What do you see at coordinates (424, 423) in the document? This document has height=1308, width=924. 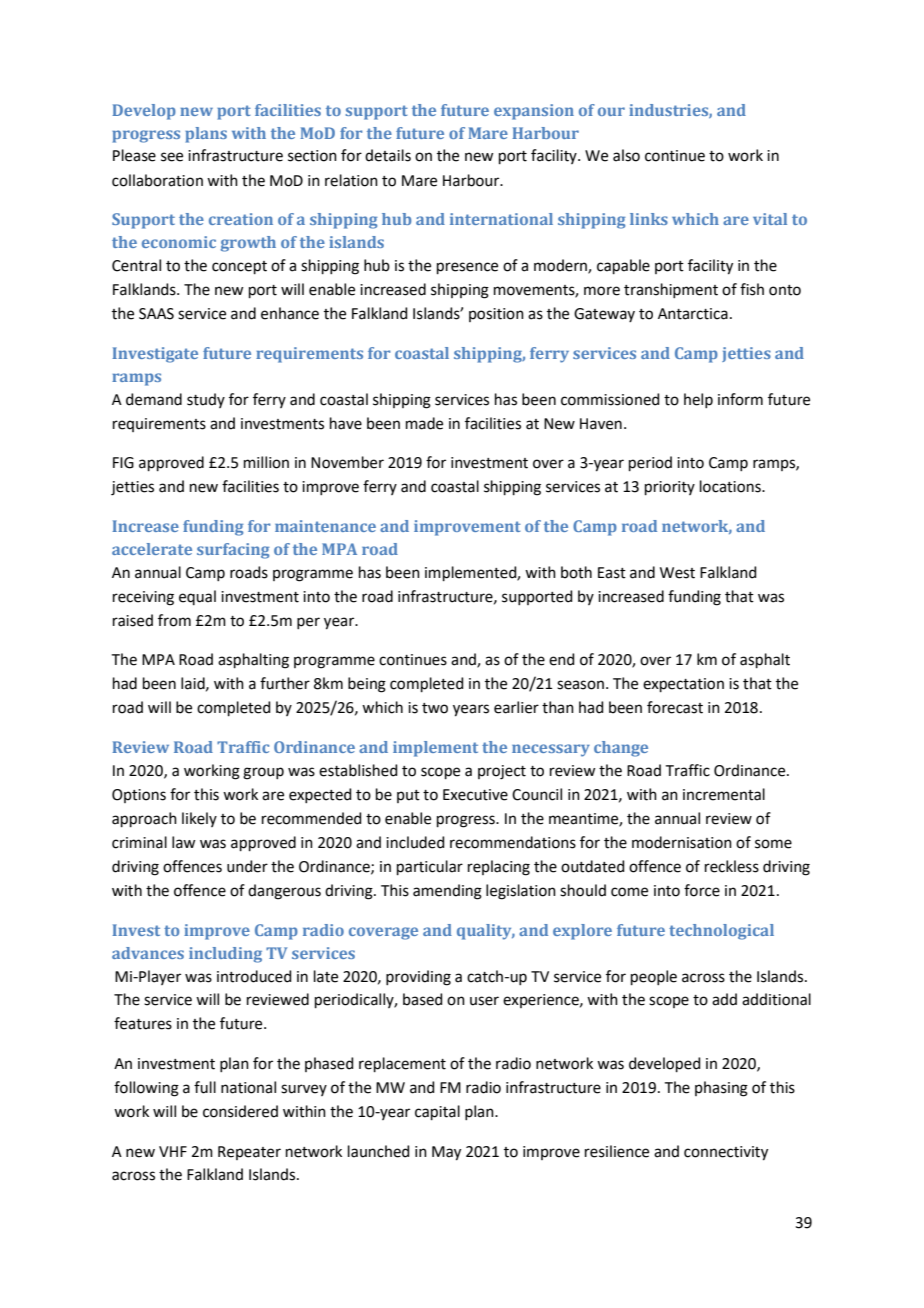 I see `made` at bounding box center [424, 423].
